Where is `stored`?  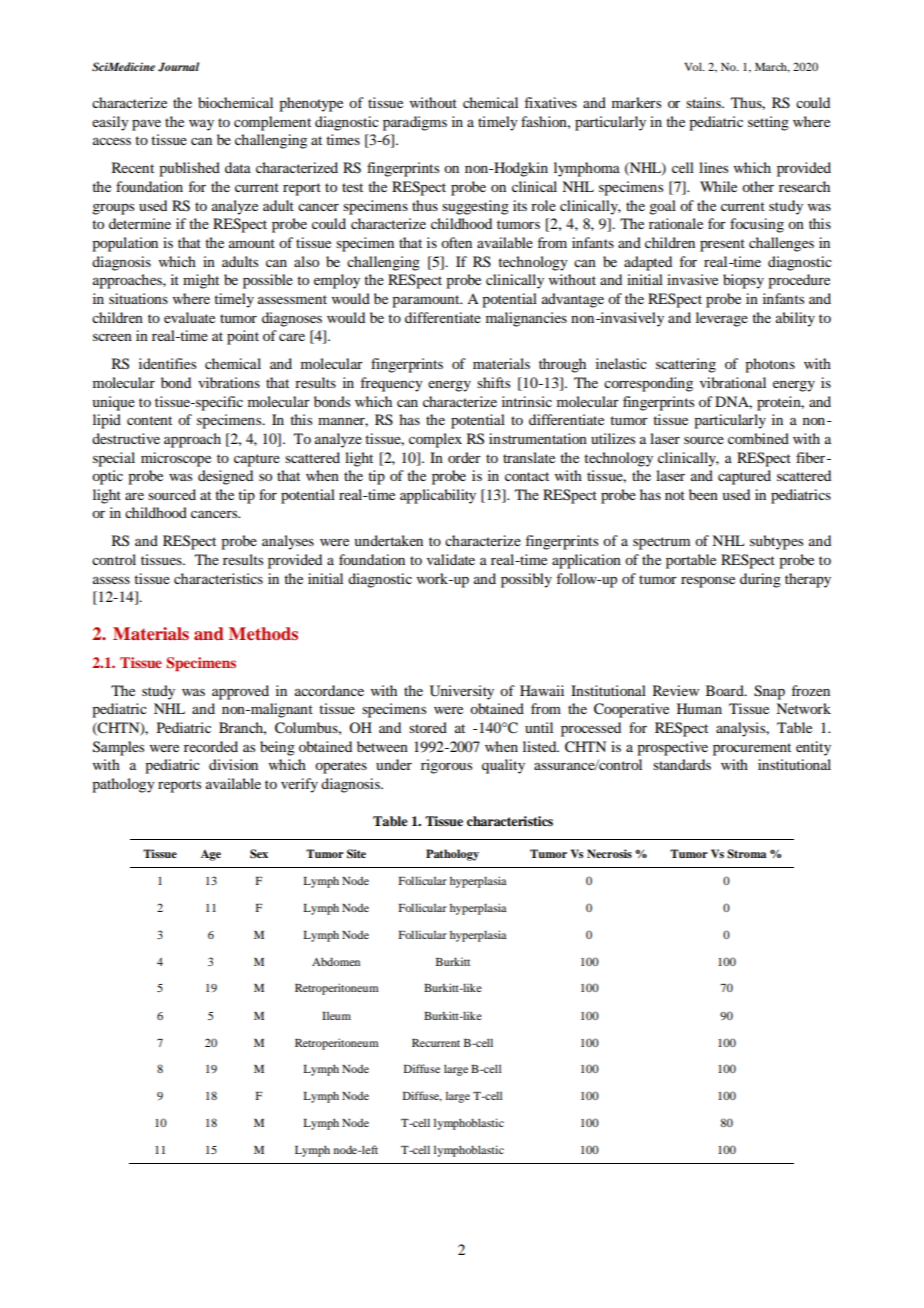 stored is located at coordinates (428, 727).
